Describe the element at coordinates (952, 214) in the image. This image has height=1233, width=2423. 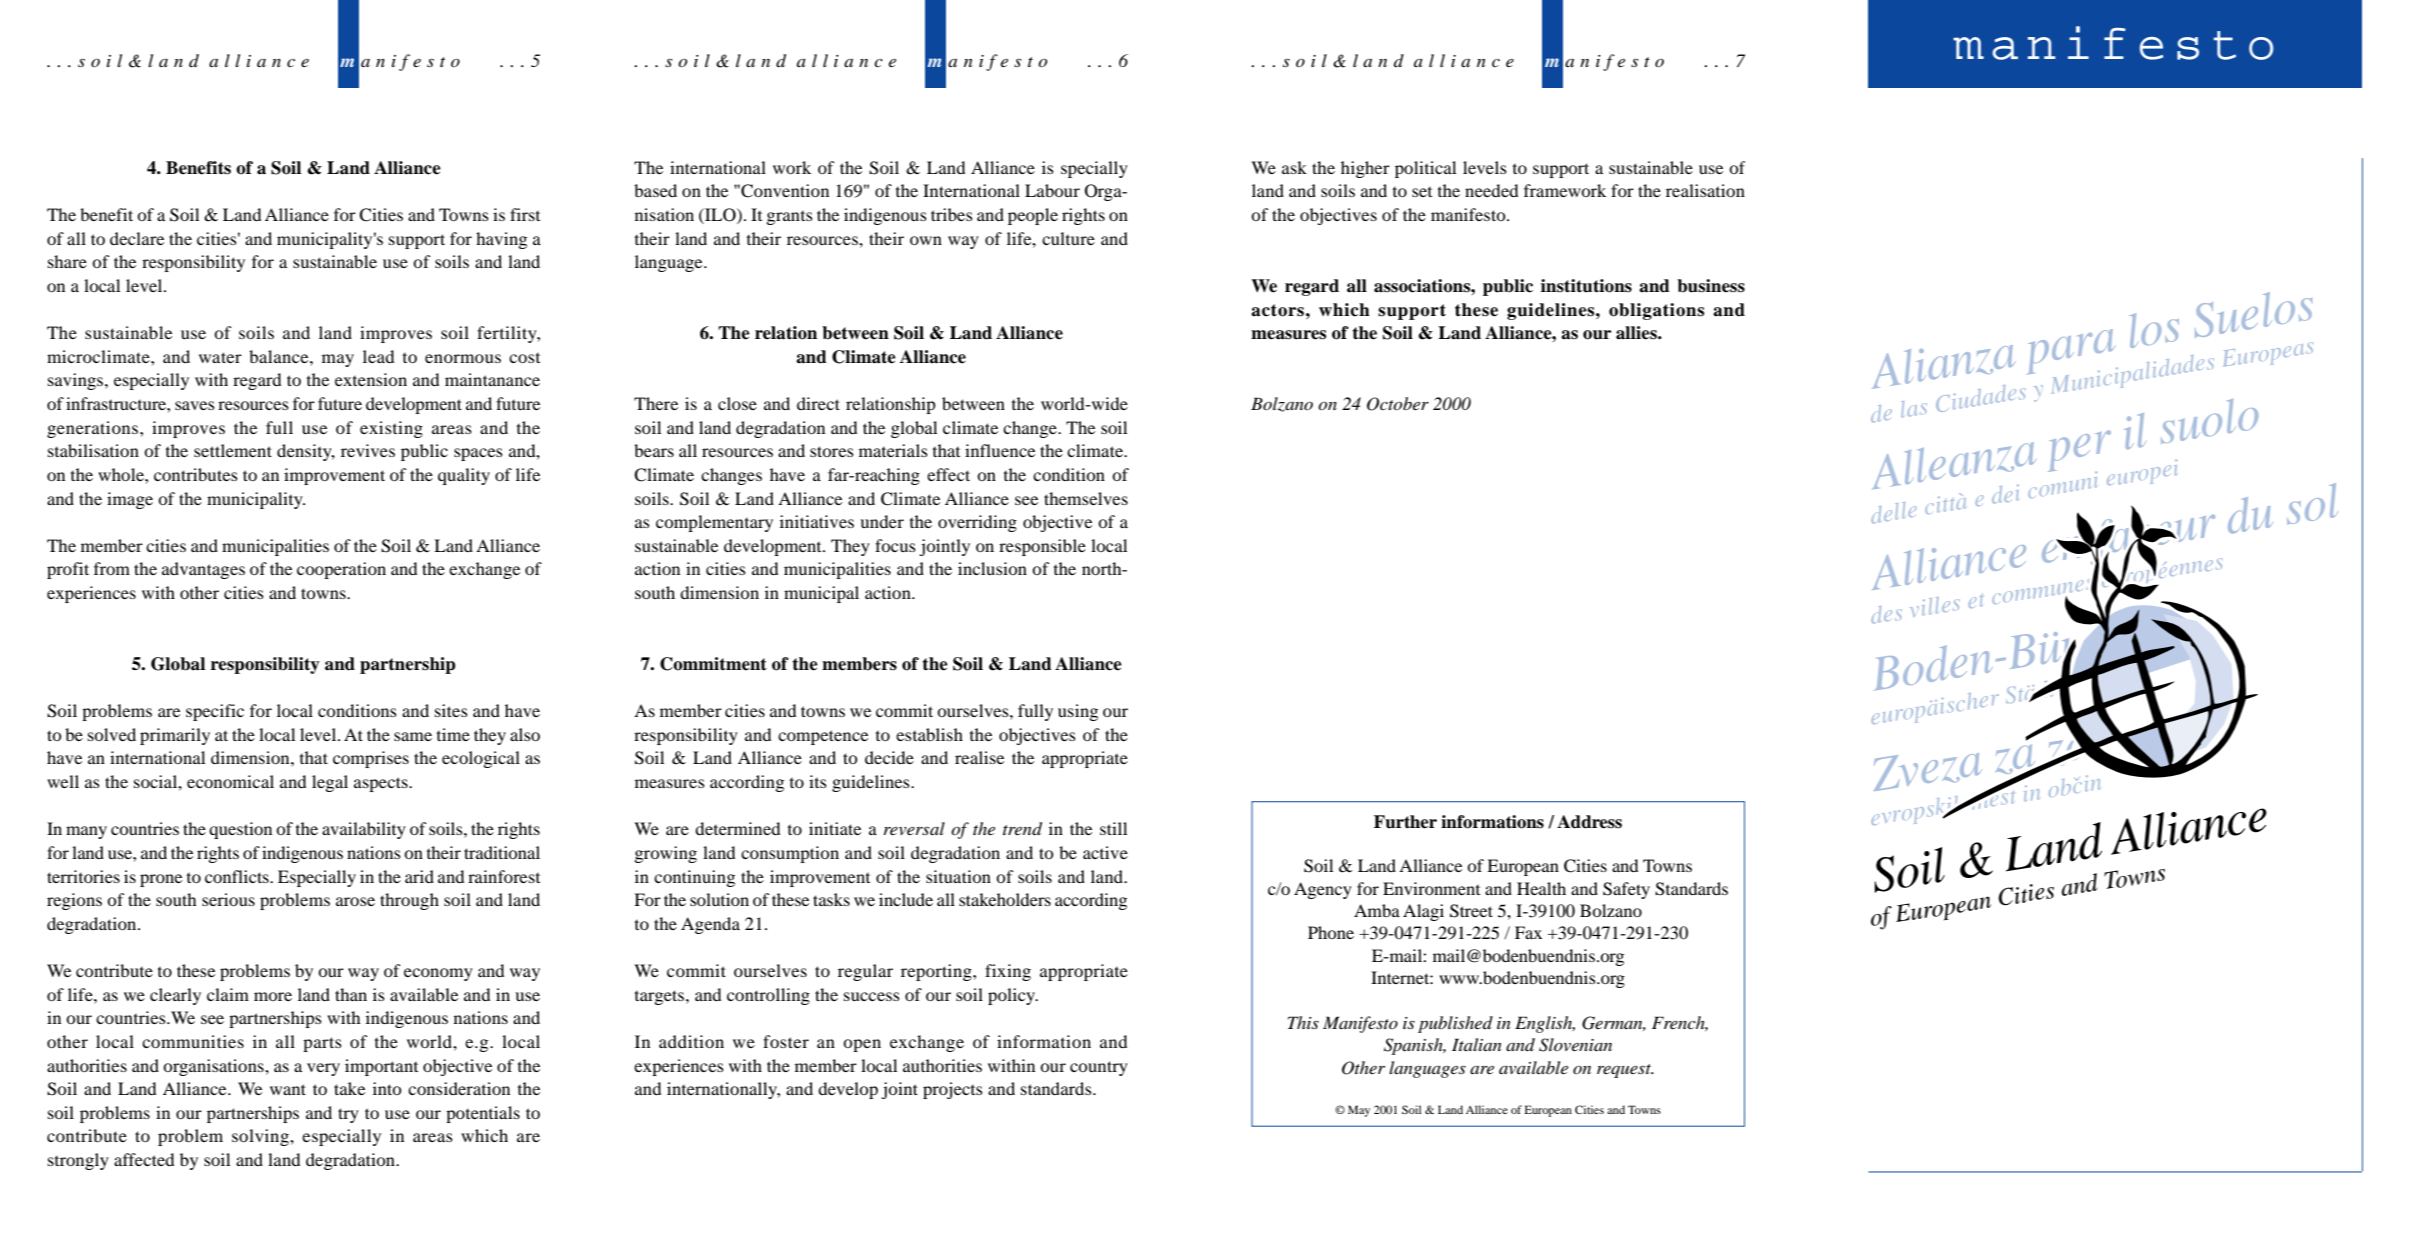
I see `tribes` at that location.
